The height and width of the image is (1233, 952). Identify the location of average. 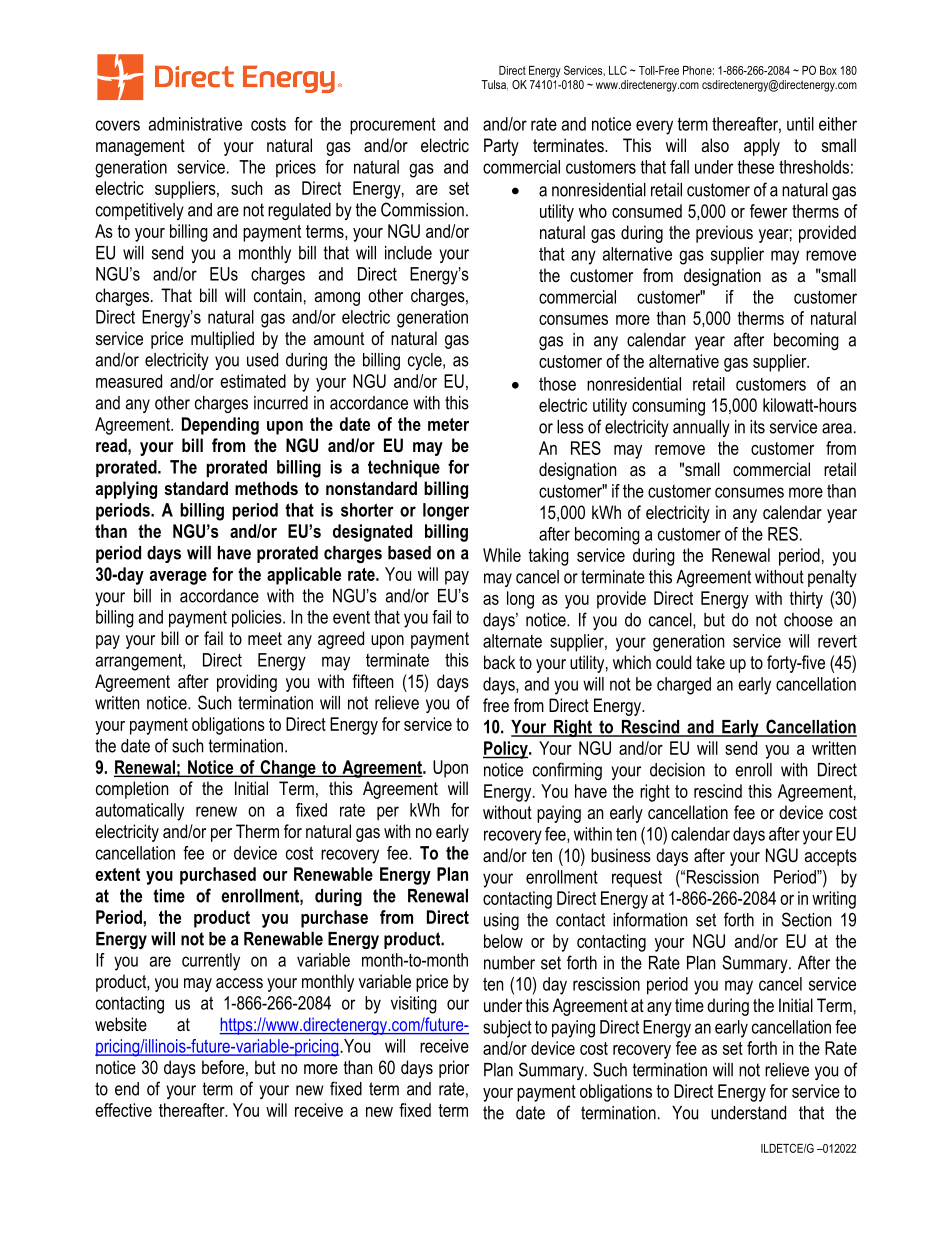
(178, 578).
